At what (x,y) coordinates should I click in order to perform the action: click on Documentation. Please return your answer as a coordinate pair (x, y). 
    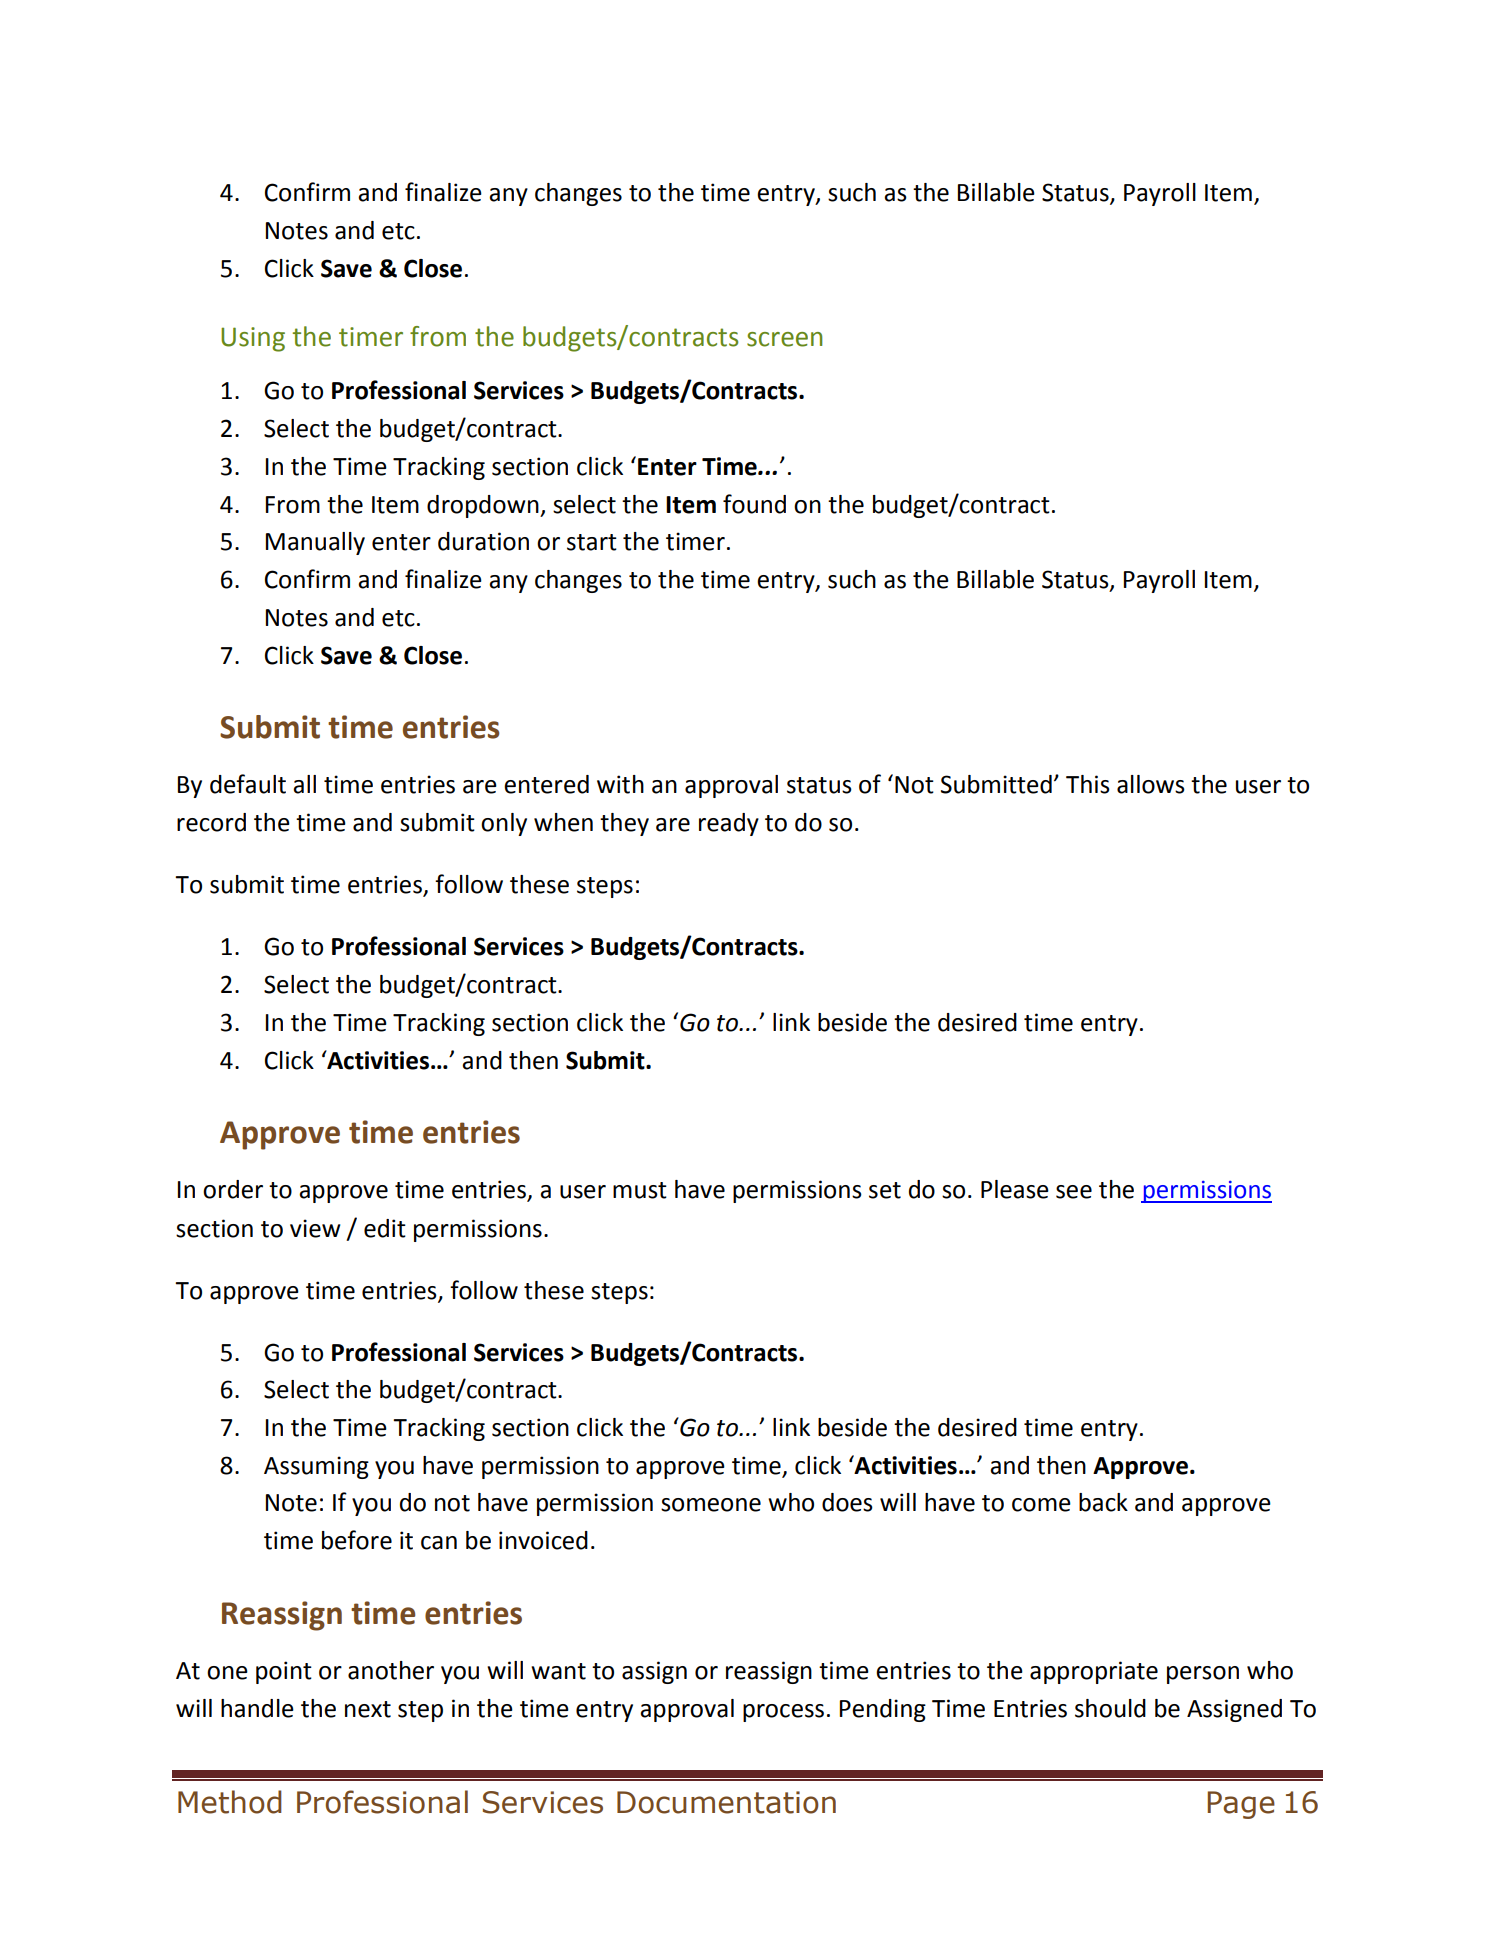
    Looking at the image, I should click on (726, 1802).
